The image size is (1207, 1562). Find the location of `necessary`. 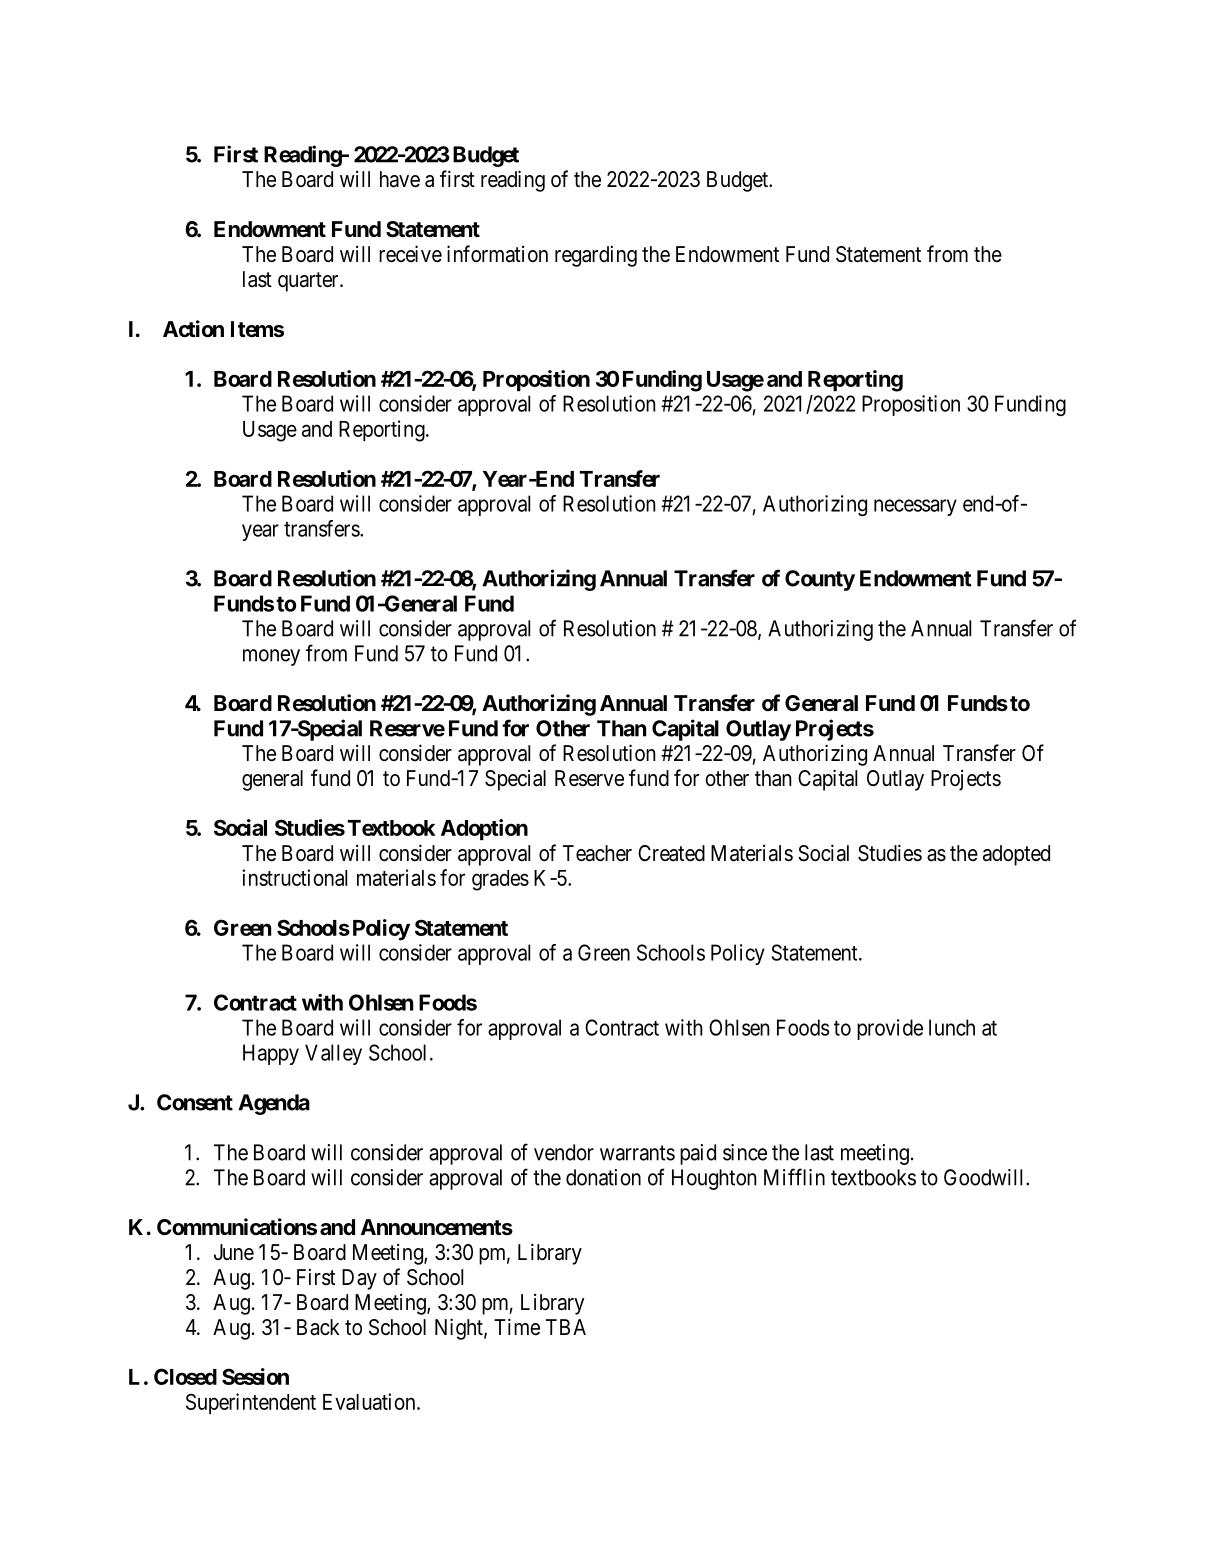

necessary is located at coordinates (915, 507).
